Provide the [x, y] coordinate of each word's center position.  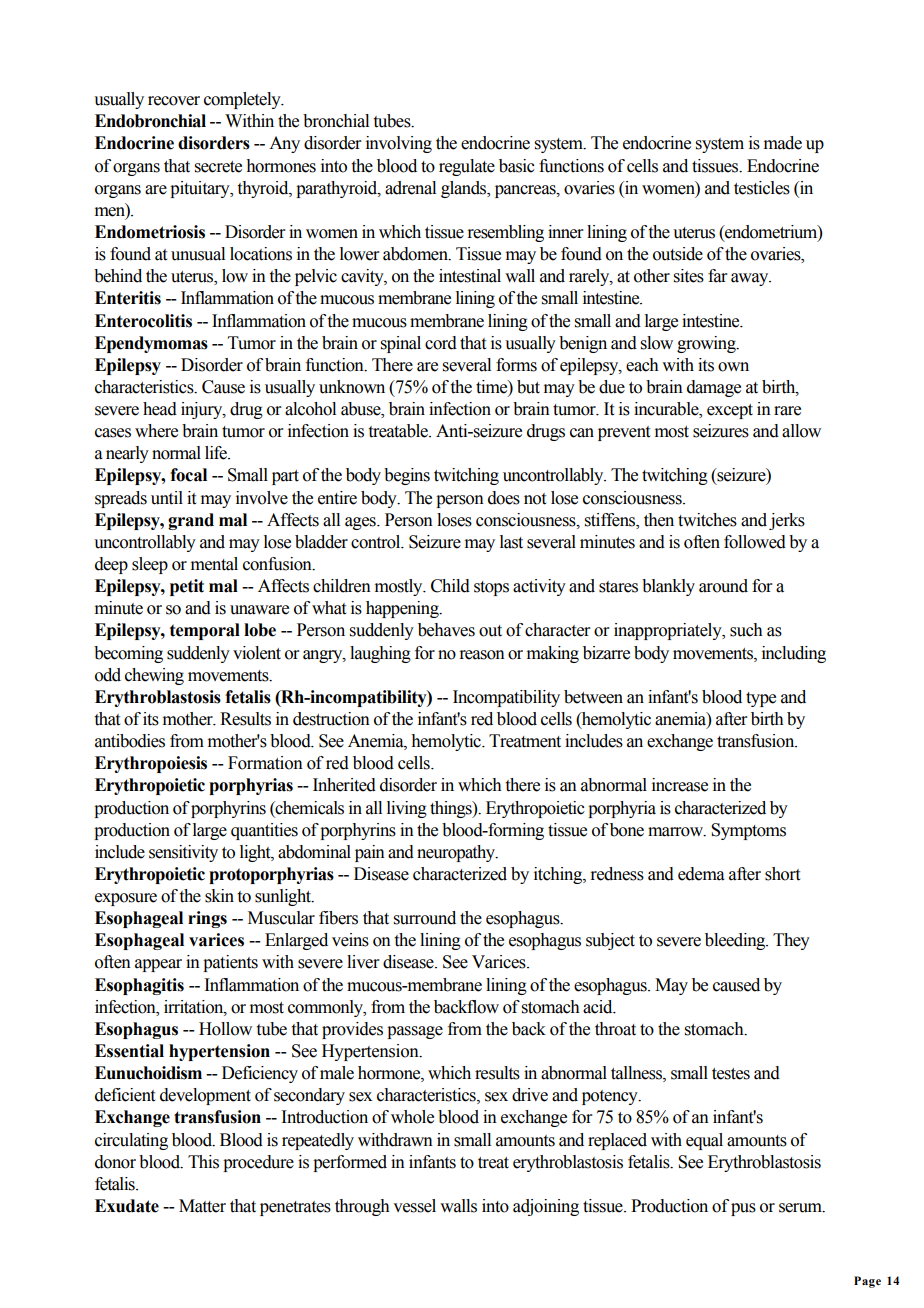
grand [191, 521]
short [782, 874]
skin [219, 896]
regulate [467, 167]
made [783, 143]
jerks [787, 521]
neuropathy [457, 853]
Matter [202, 1206]
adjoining [546, 1207]
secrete [218, 167]
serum [801, 1208]
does [504, 498]
